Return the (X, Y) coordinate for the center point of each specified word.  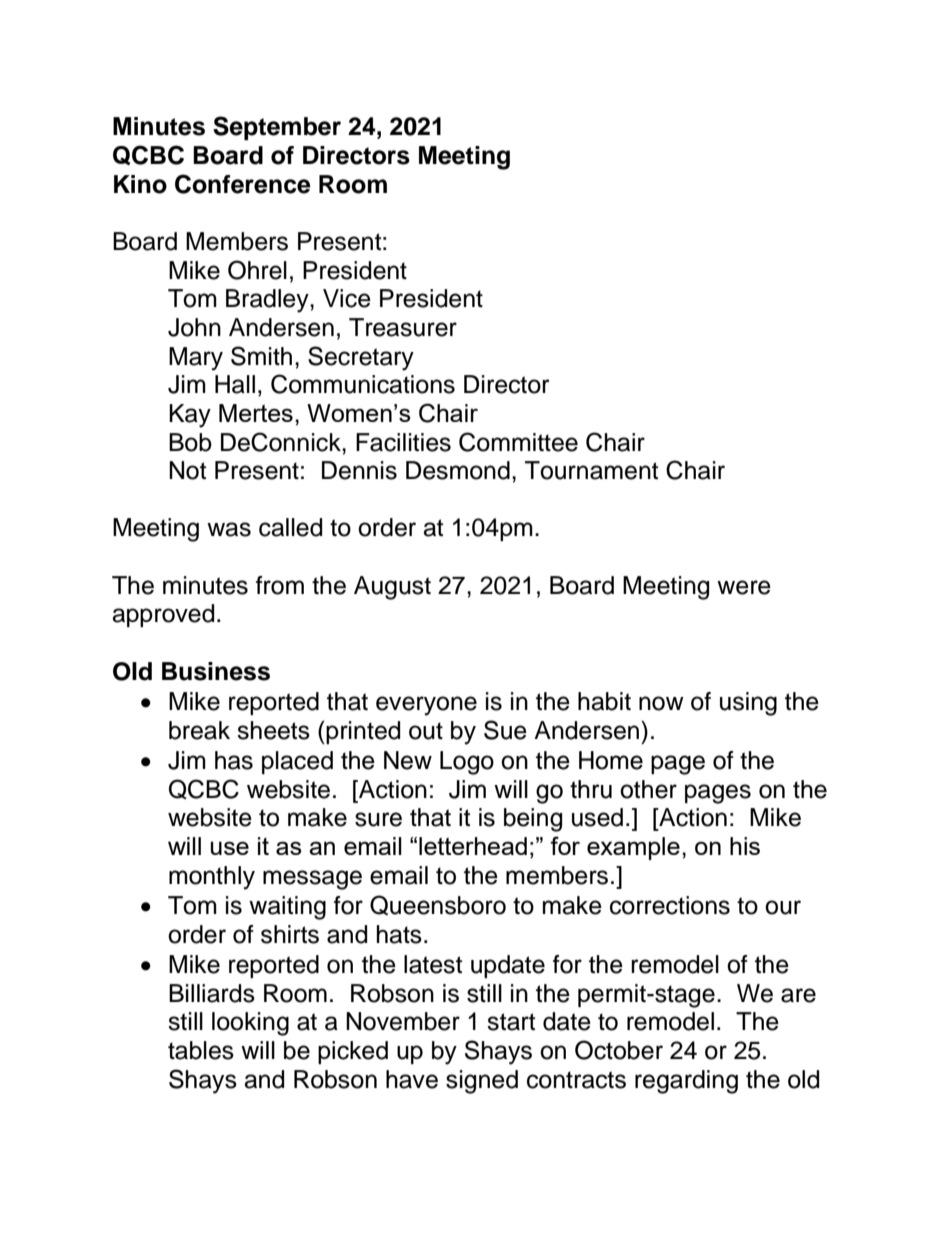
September (277, 128)
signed (482, 1082)
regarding (686, 1082)
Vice (347, 298)
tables (201, 1050)
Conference (243, 184)
